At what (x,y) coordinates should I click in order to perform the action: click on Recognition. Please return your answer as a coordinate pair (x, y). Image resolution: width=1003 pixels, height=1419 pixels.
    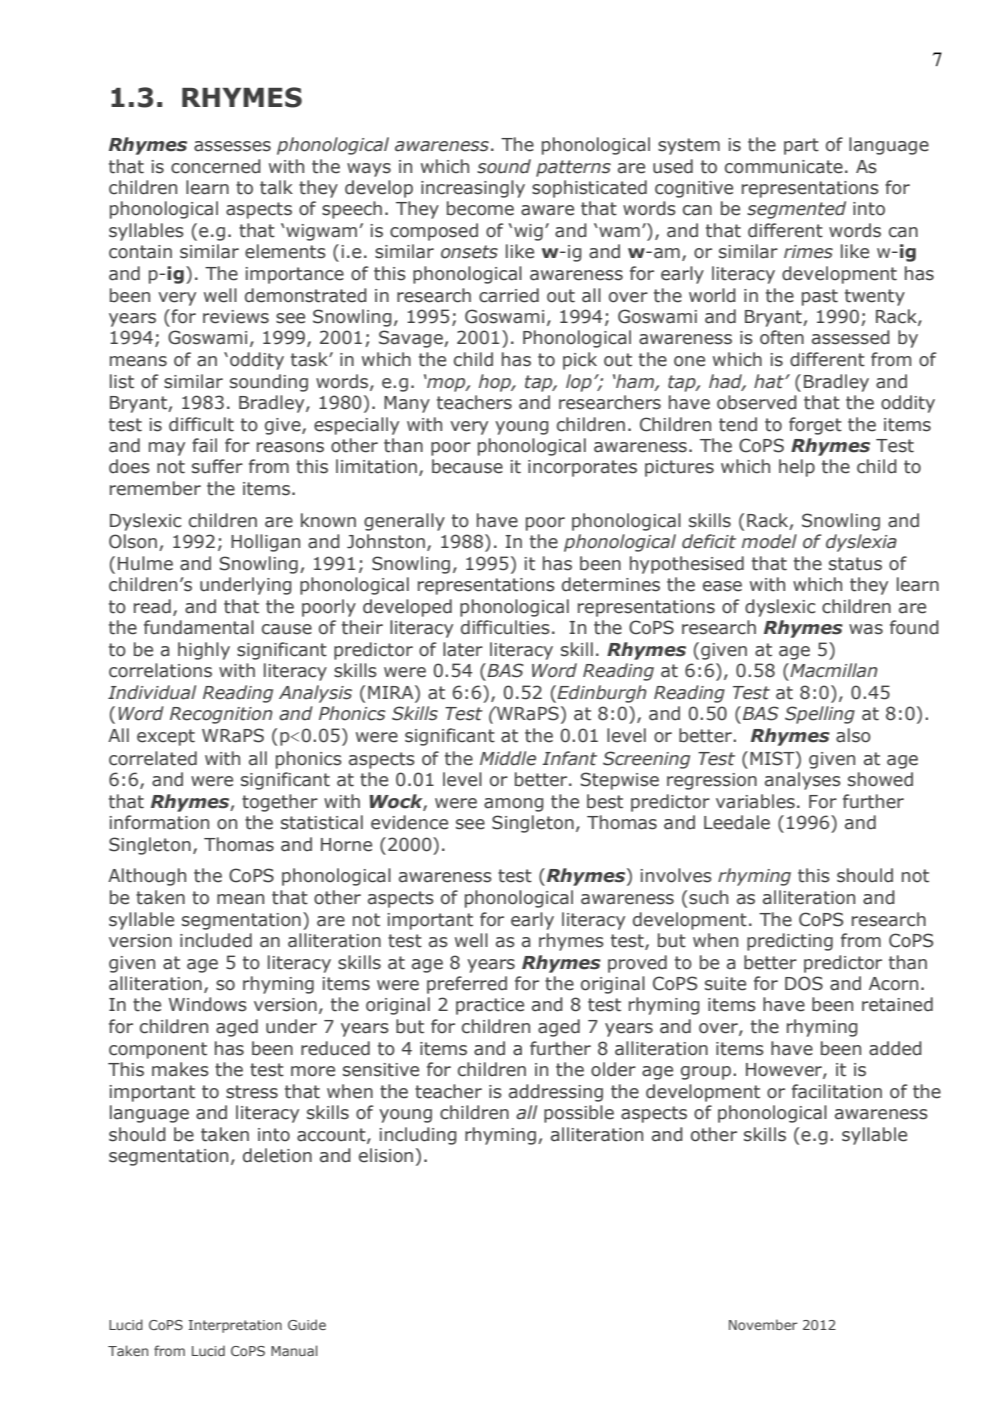
    Looking at the image, I should click on (221, 715).
